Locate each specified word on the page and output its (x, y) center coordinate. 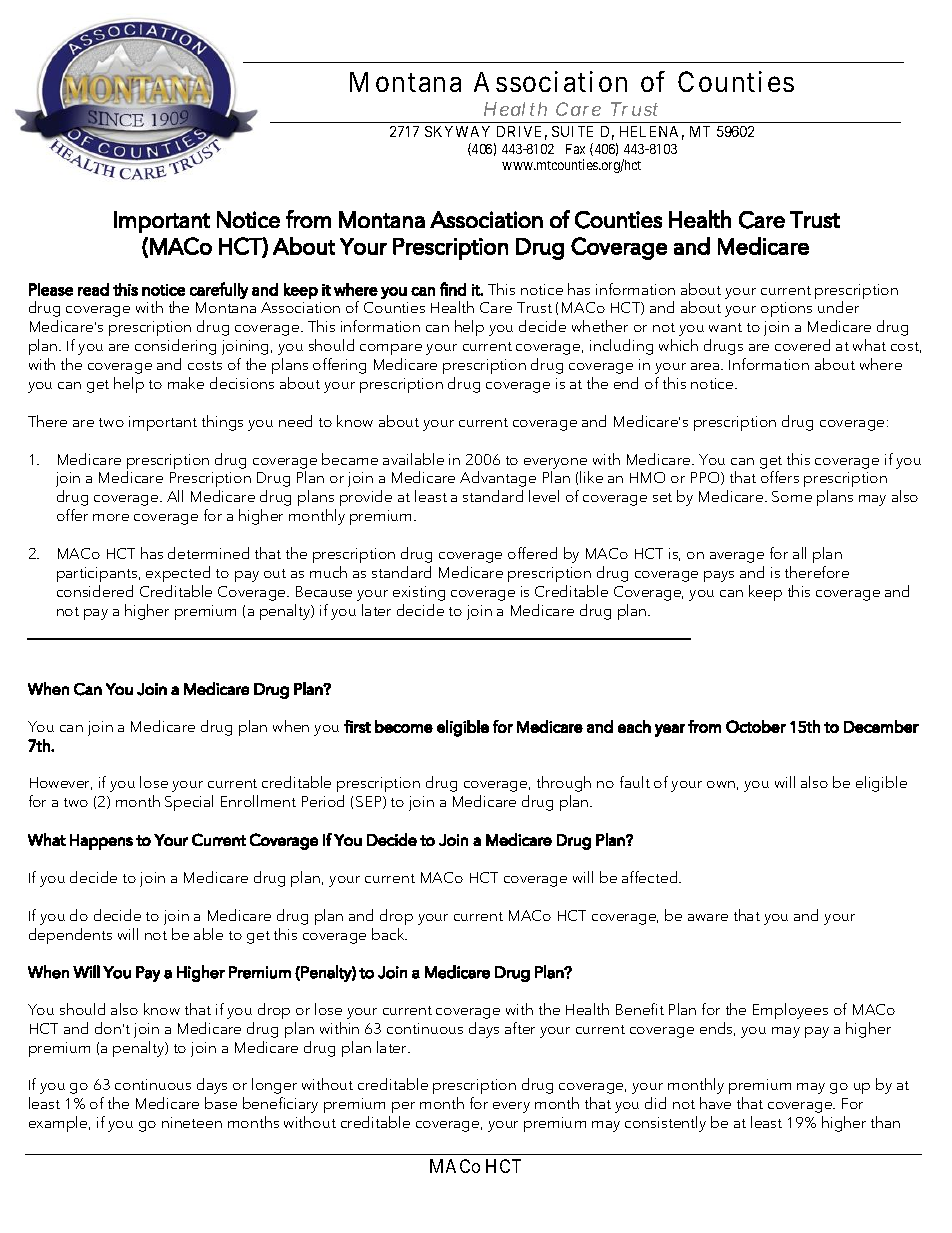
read (93, 289)
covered (802, 345)
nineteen (192, 1122)
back (389, 934)
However (61, 783)
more (111, 517)
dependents (70, 936)
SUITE (572, 131)
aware (708, 917)
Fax (575, 149)
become (404, 726)
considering (175, 347)
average (737, 557)
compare (391, 349)
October (756, 726)
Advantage (498, 479)
